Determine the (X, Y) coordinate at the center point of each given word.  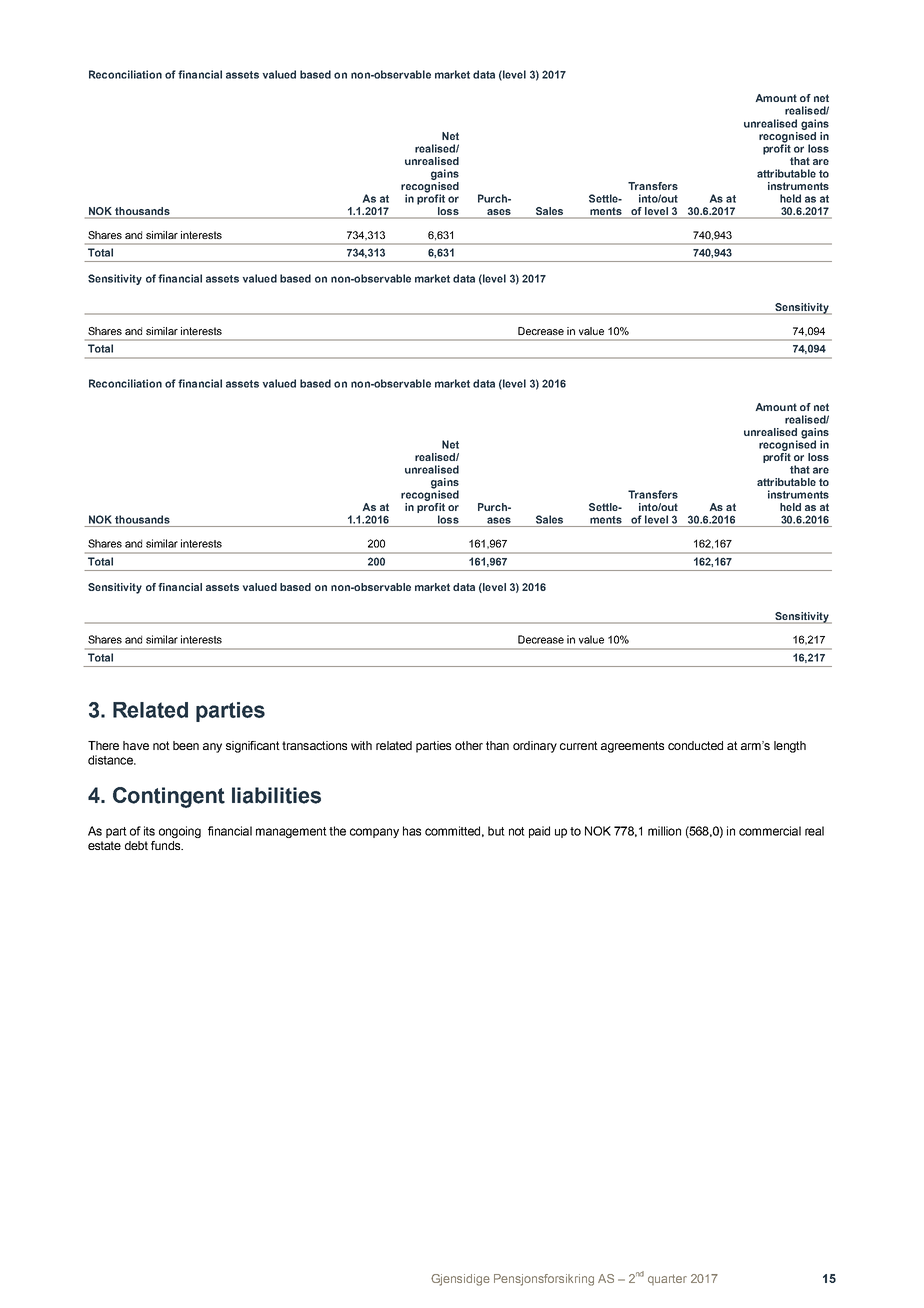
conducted (695, 745)
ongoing (180, 832)
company (374, 833)
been (186, 745)
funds (167, 845)
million (664, 831)
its (149, 831)
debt (136, 845)
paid (539, 832)
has (412, 831)
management (291, 832)
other (469, 745)
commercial (770, 831)
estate (104, 845)
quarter (667, 1279)
